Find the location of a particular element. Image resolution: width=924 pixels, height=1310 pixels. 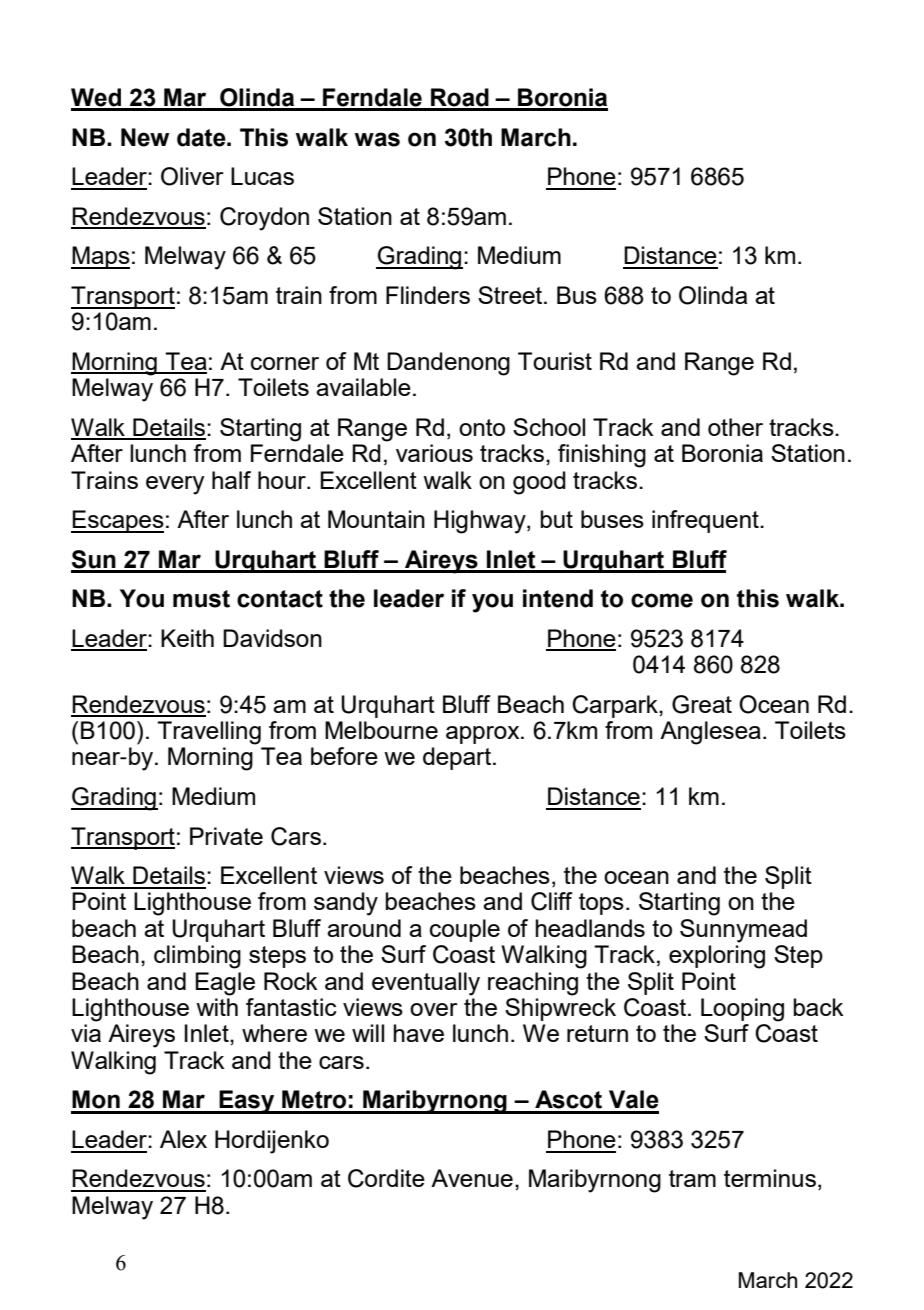

Street is located at coordinates (510, 295).
